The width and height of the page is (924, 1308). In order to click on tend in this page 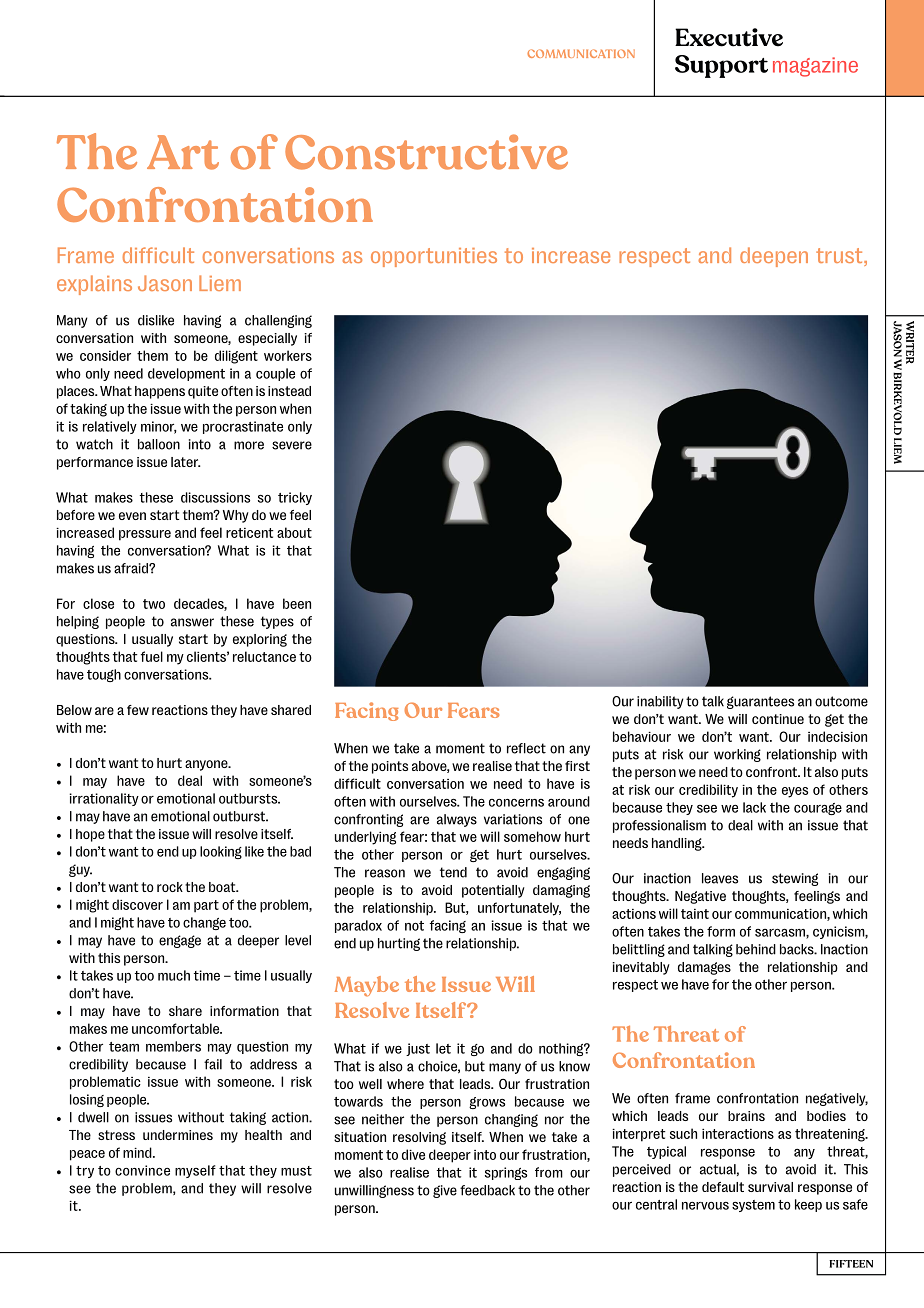, I will do `click(453, 872)`.
